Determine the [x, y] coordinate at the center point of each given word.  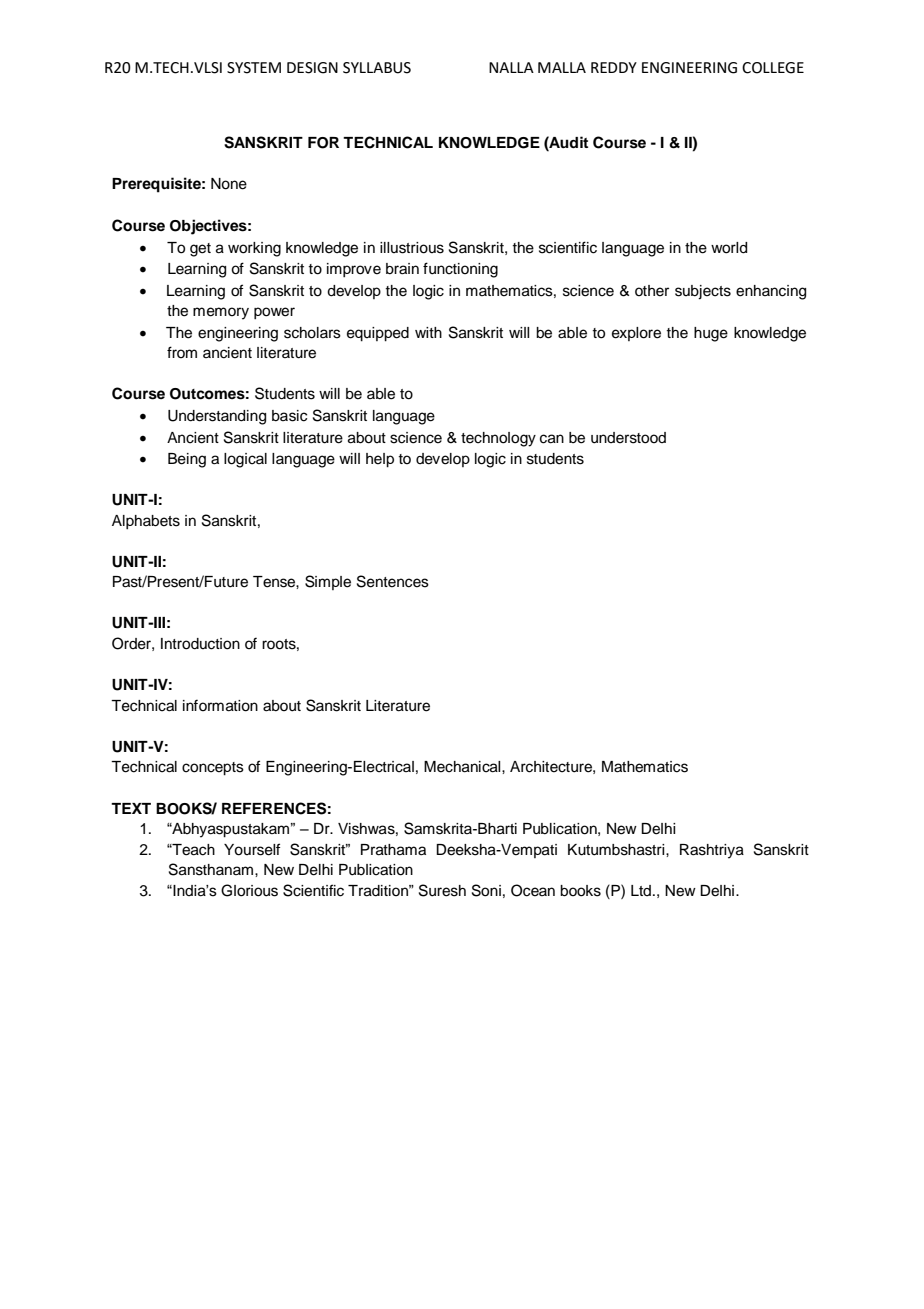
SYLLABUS [377, 68]
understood [628, 438]
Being [187, 460]
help [380, 460]
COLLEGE [773, 68]
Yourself [252, 849]
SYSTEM [254, 68]
